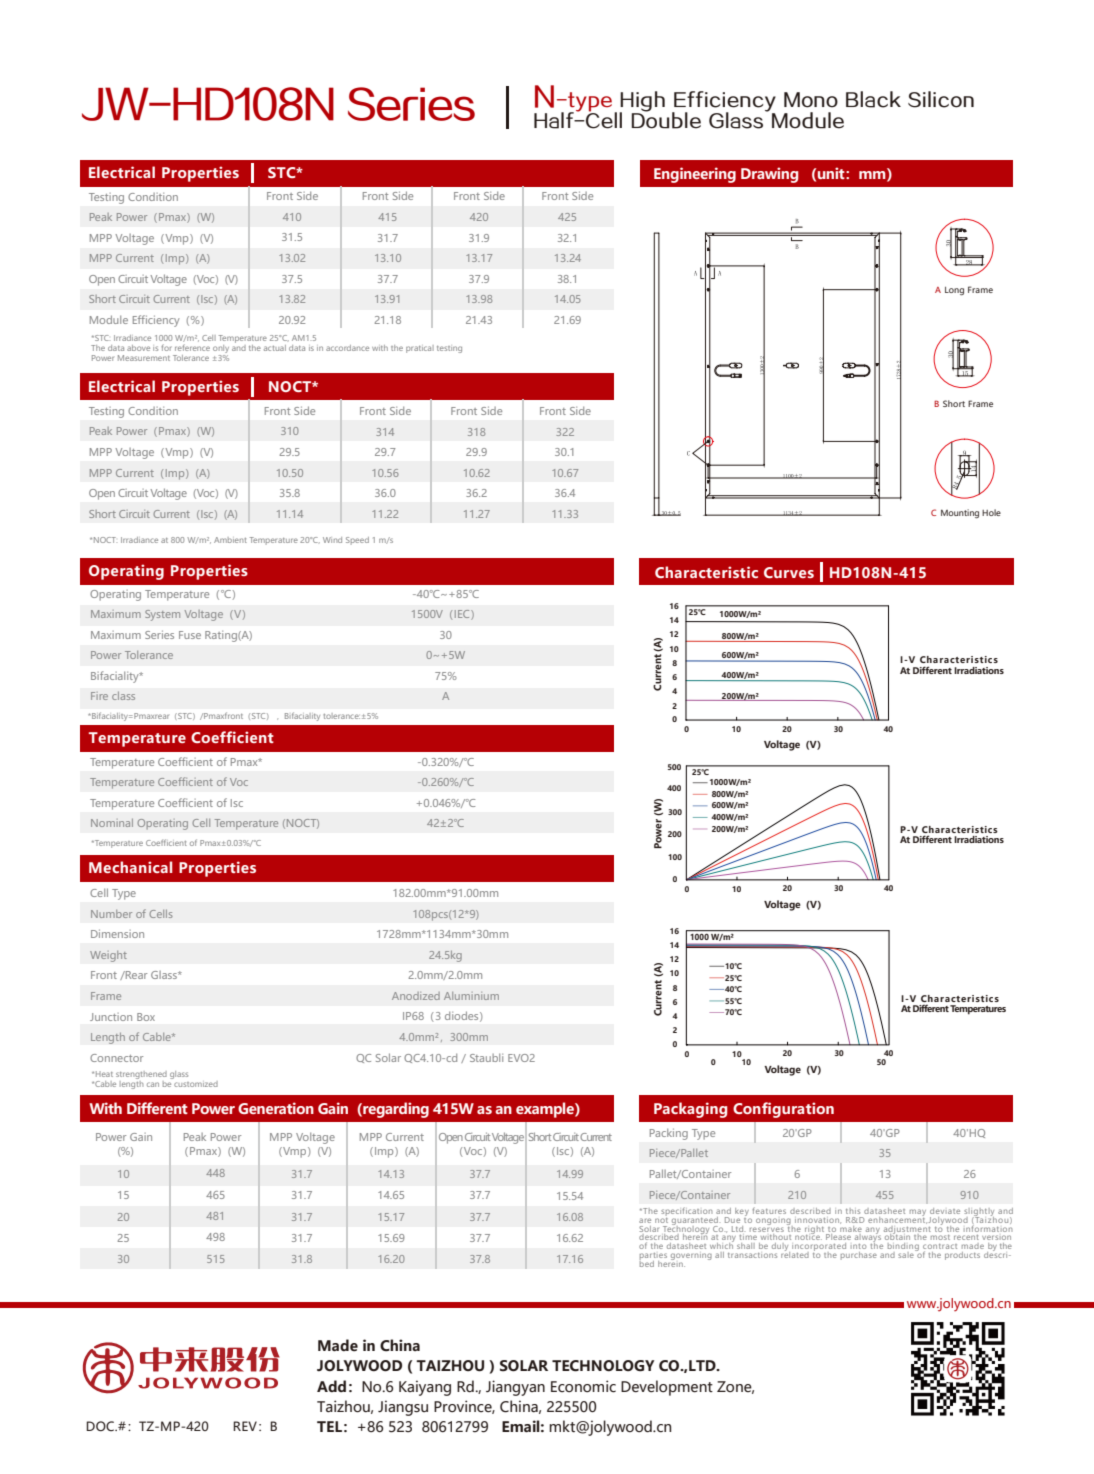 The height and width of the document is (1474, 1094). Describe the element at coordinates (873, 99) in the document. I see `Black` at that location.
